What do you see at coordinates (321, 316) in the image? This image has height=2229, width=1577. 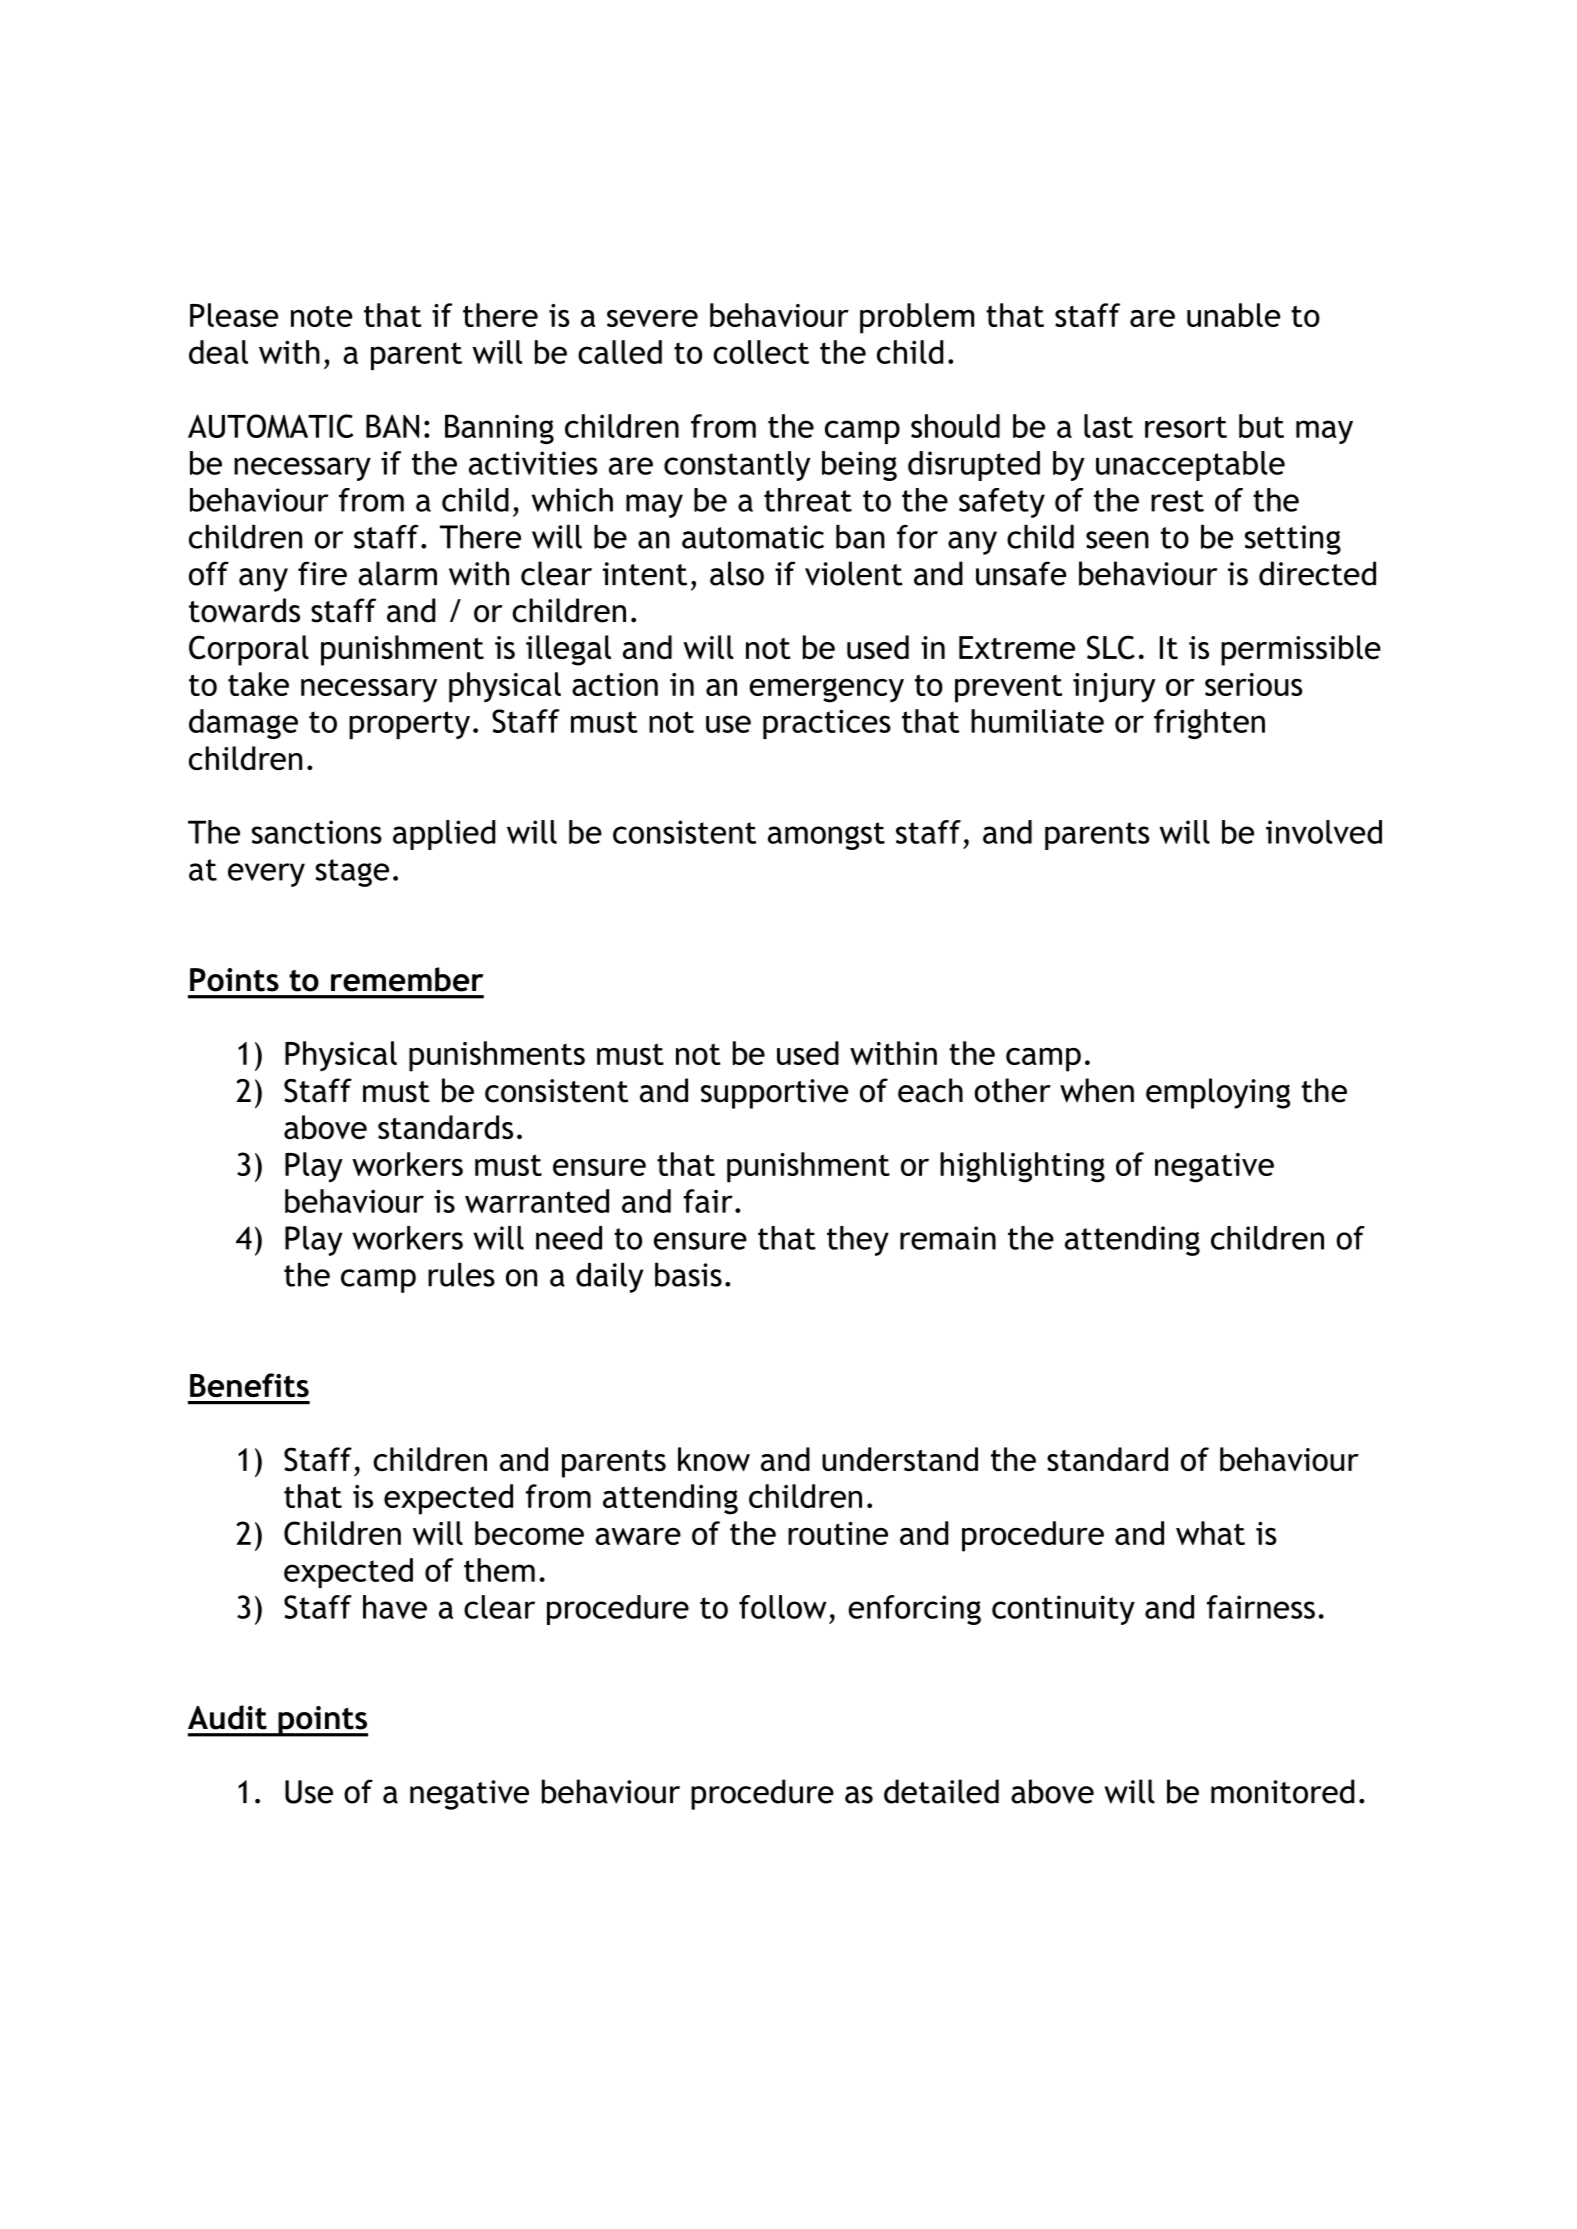 I see `note` at bounding box center [321, 316].
